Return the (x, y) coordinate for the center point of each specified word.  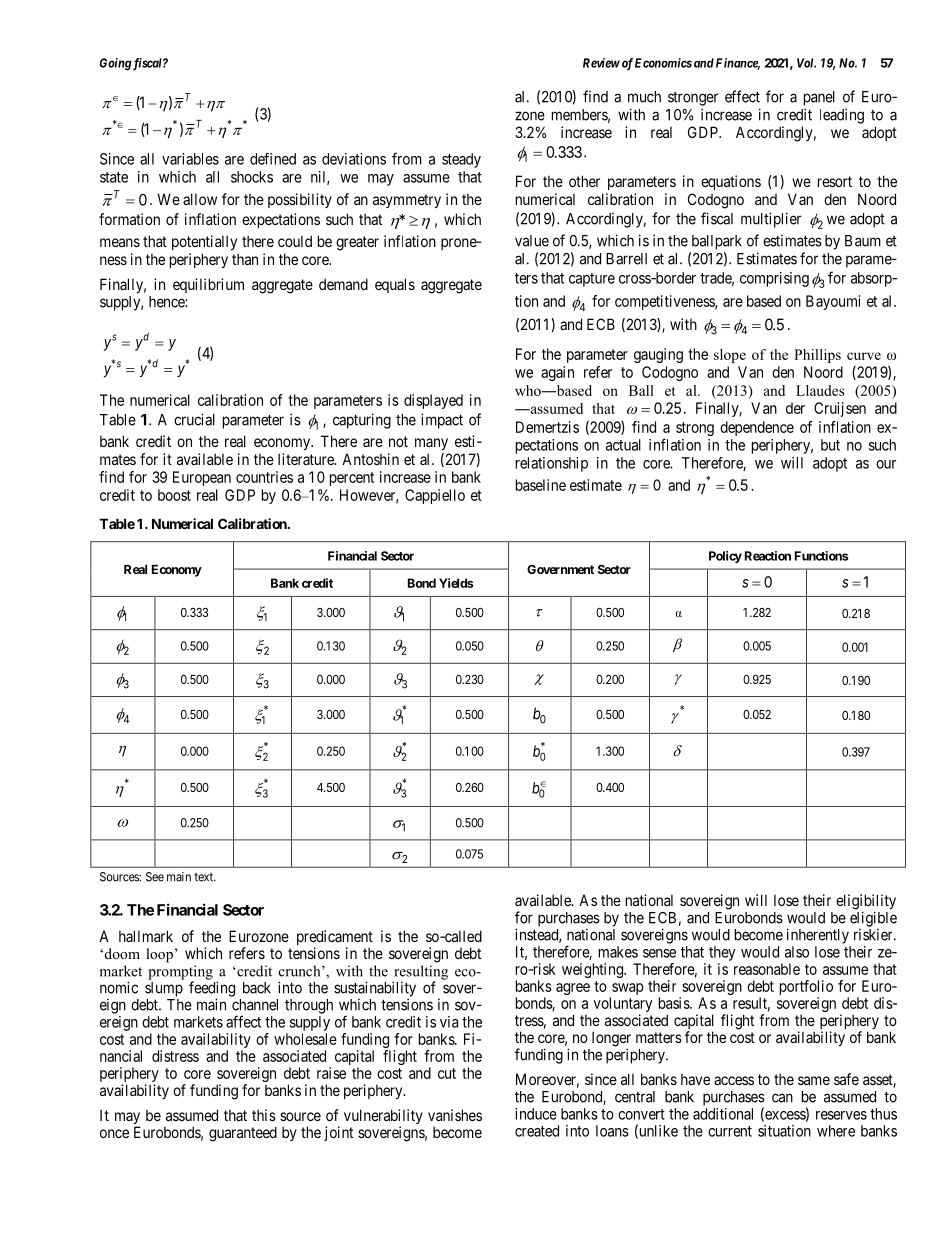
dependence (757, 428)
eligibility (866, 903)
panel (819, 98)
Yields (456, 583)
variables (190, 159)
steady (461, 160)
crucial (194, 419)
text (205, 877)
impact (442, 421)
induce (536, 1114)
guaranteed (243, 1134)
